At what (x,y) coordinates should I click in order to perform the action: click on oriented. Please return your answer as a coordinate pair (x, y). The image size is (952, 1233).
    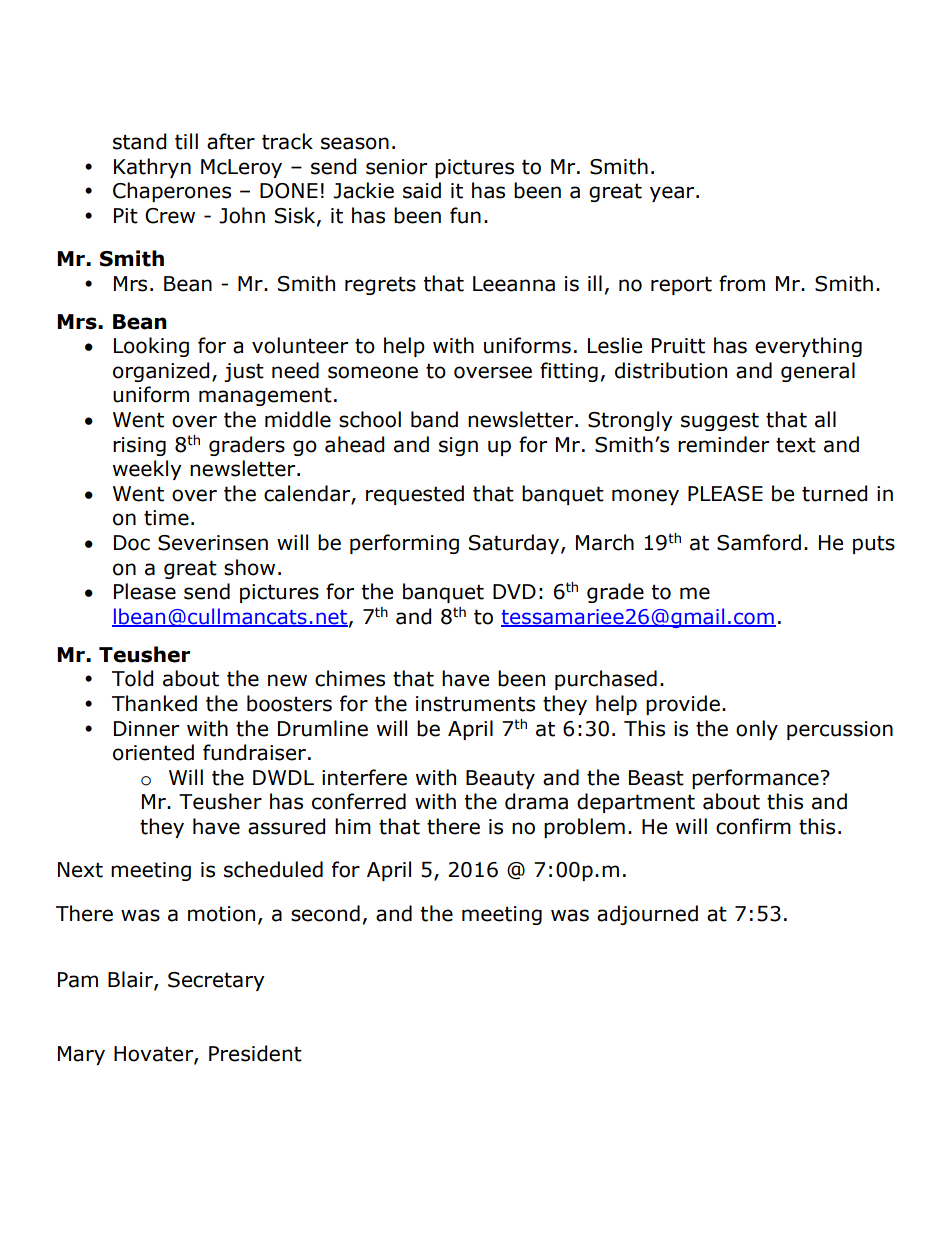
    Looking at the image, I should click on (153, 752).
